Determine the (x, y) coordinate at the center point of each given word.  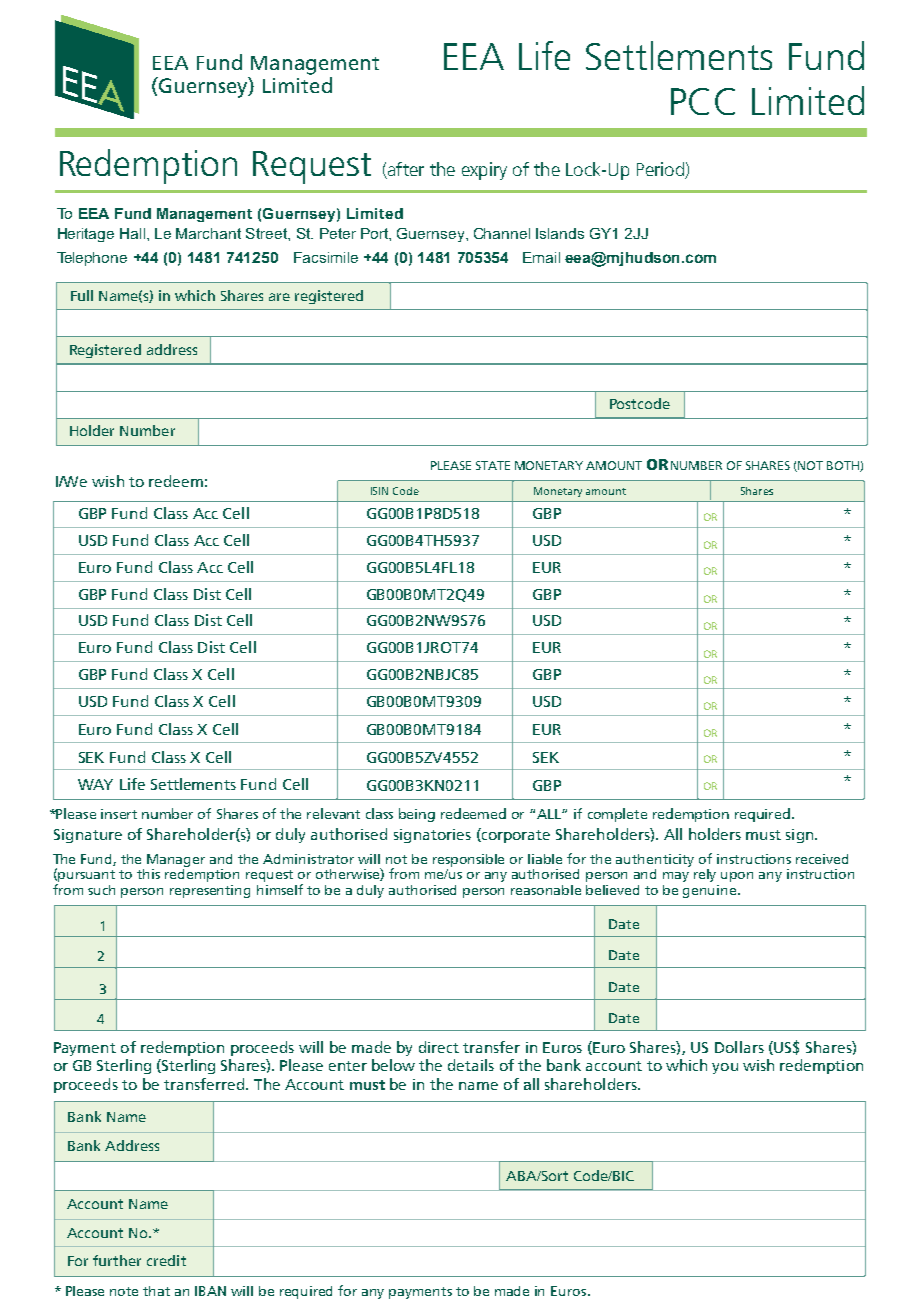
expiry (484, 171)
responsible (468, 860)
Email (541, 257)
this (148, 874)
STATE (493, 465)
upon (737, 877)
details (471, 1065)
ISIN (379, 491)
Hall (134, 233)
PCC (703, 101)
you (725, 1068)
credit (166, 1260)
